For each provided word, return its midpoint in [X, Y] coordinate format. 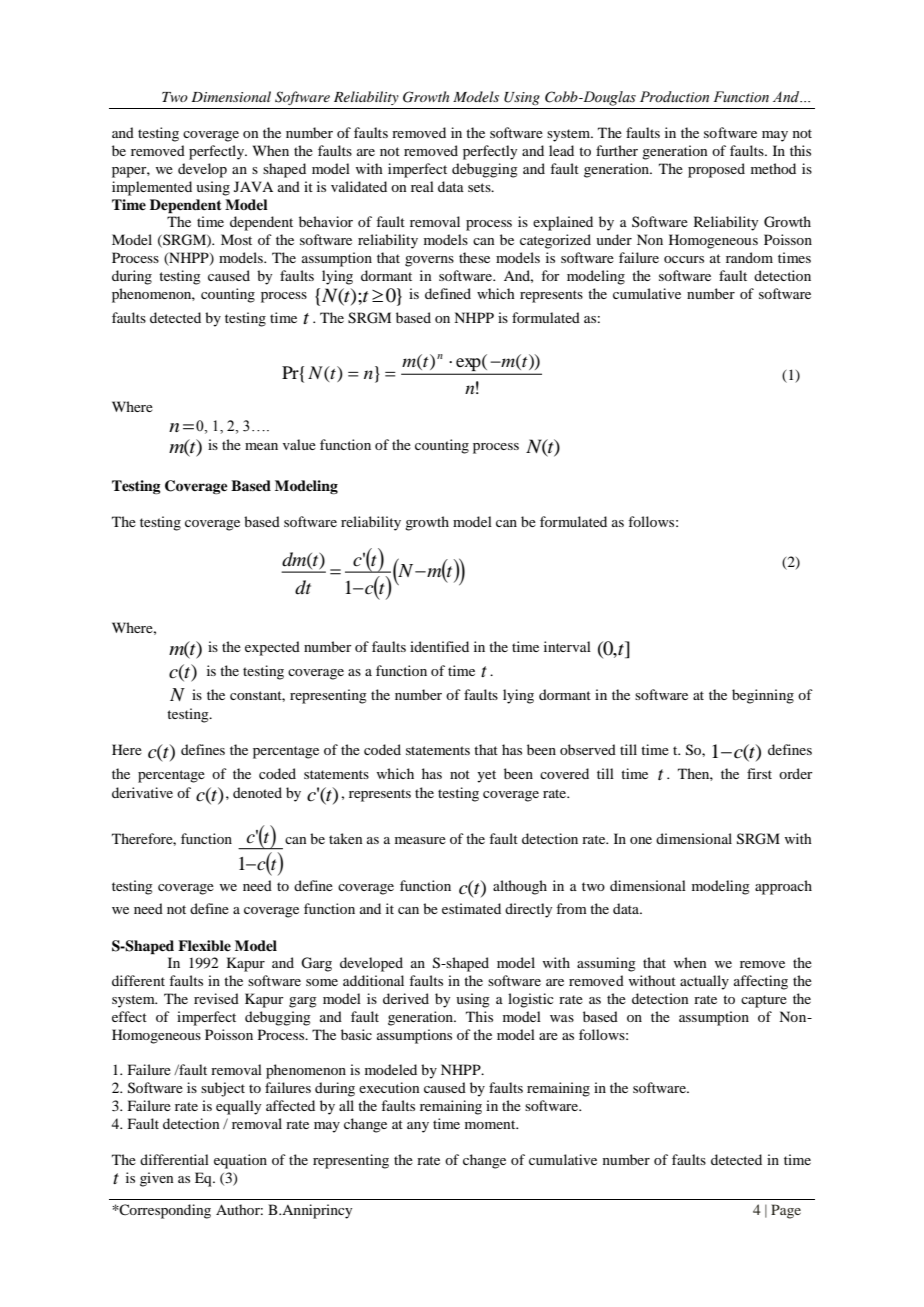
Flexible [204, 946]
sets [480, 187]
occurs [684, 259]
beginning [763, 696]
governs [429, 261]
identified [439, 646]
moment [491, 1124]
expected [272, 648]
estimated [471, 908]
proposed [716, 170]
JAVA [253, 186]
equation [240, 1161]
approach [783, 887]
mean [261, 446]
